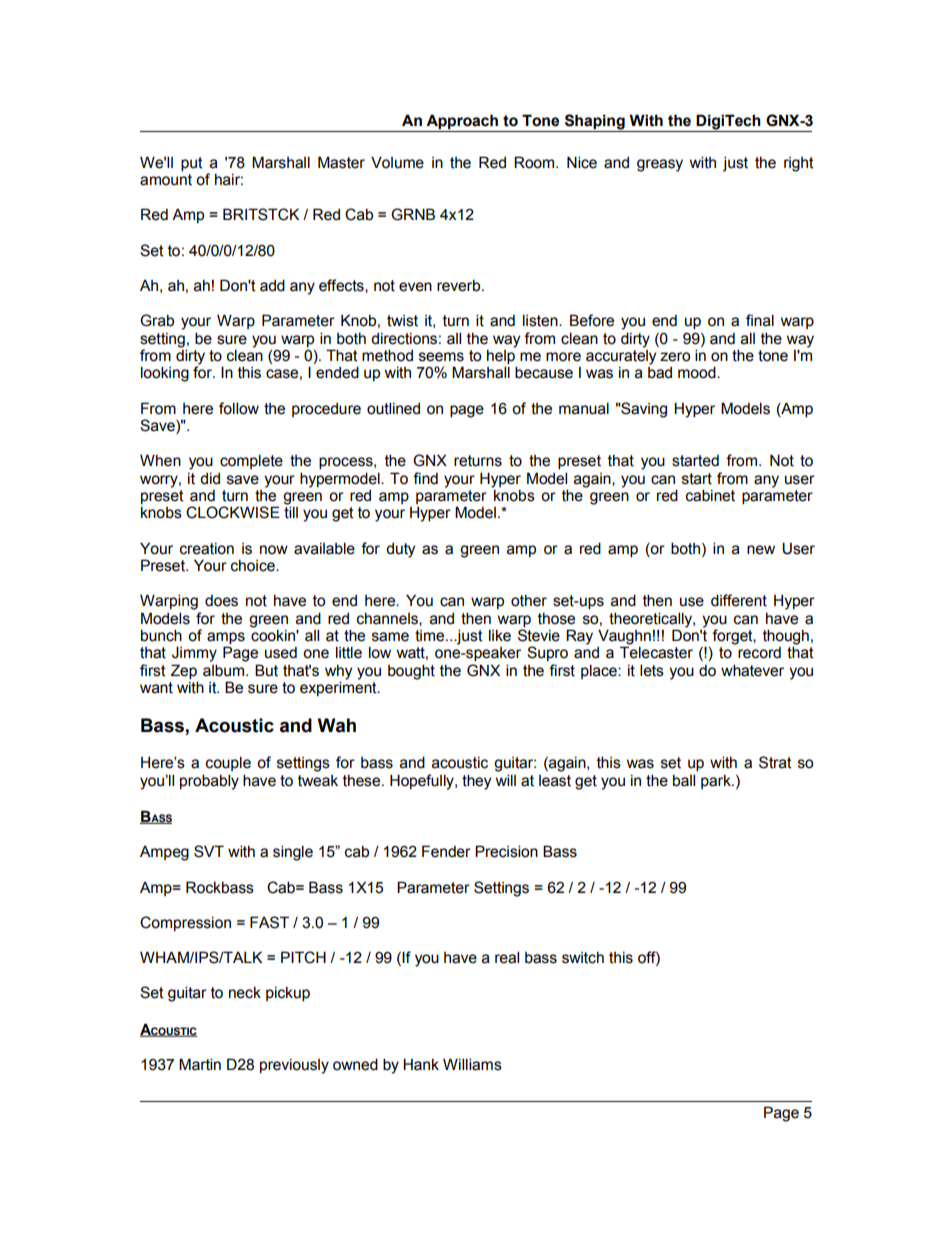 Image resolution: width=952 pixels, height=1233 pixels. I want to click on park, so click(717, 782).
